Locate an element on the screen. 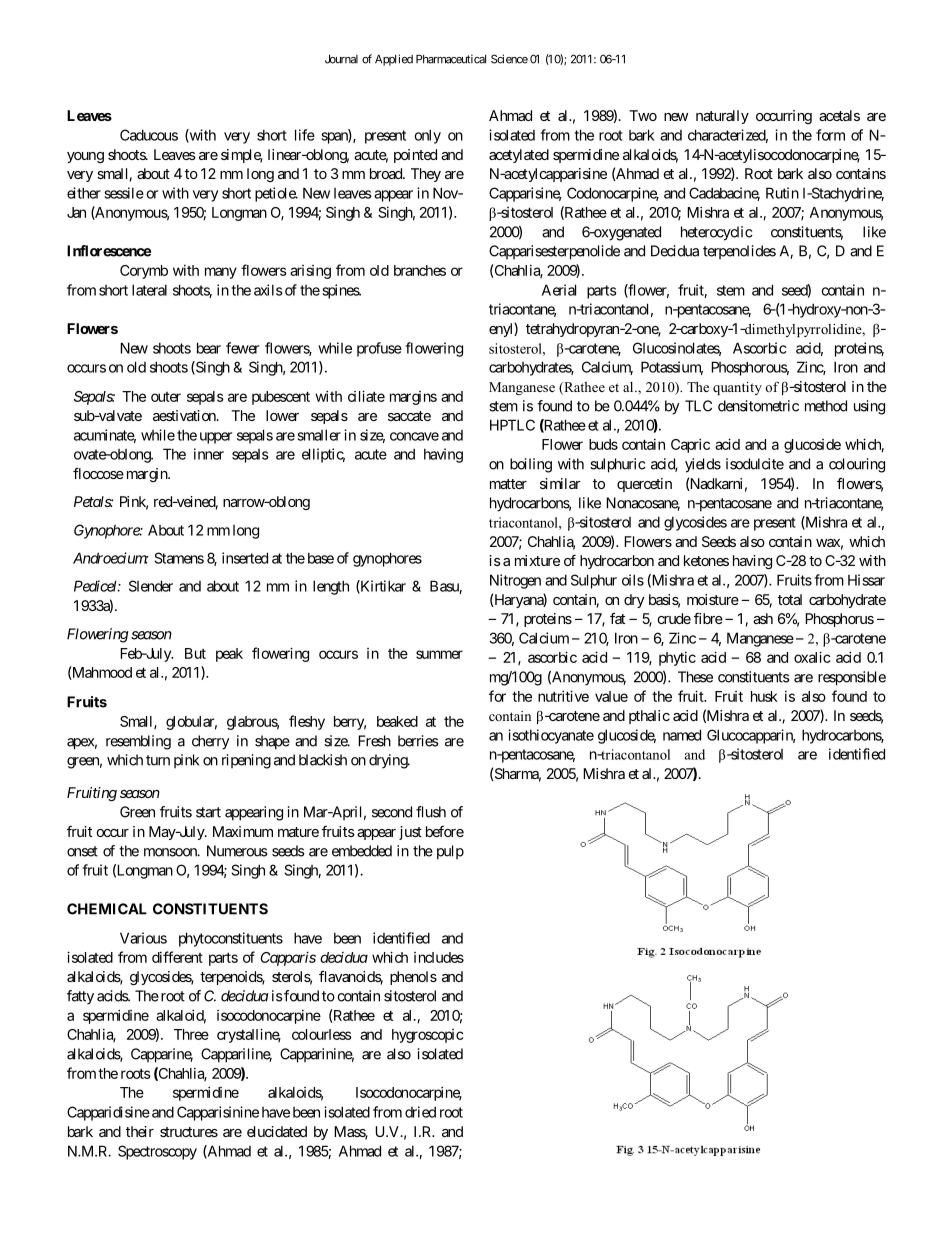 This screenshot has width=952, height=1233. total is located at coordinates (790, 599).
